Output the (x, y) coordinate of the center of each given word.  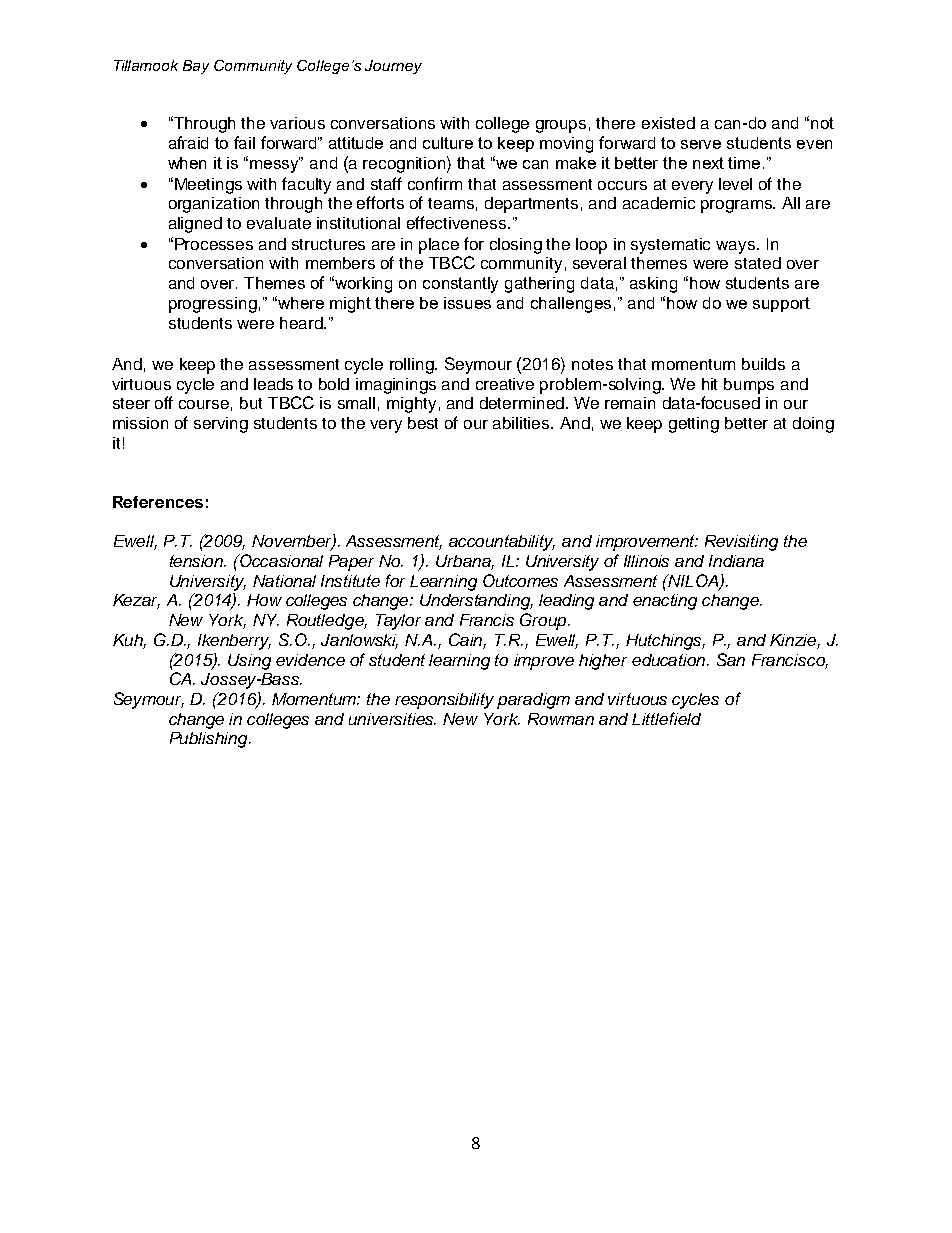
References (158, 502)
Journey (393, 67)
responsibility (444, 701)
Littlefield (666, 718)
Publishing (210, 740)
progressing (213, 305)
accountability (502, 543)
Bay (196, 67)
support (781, 304)
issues (467, 303)
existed (668, 123)
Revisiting (741, 543)
